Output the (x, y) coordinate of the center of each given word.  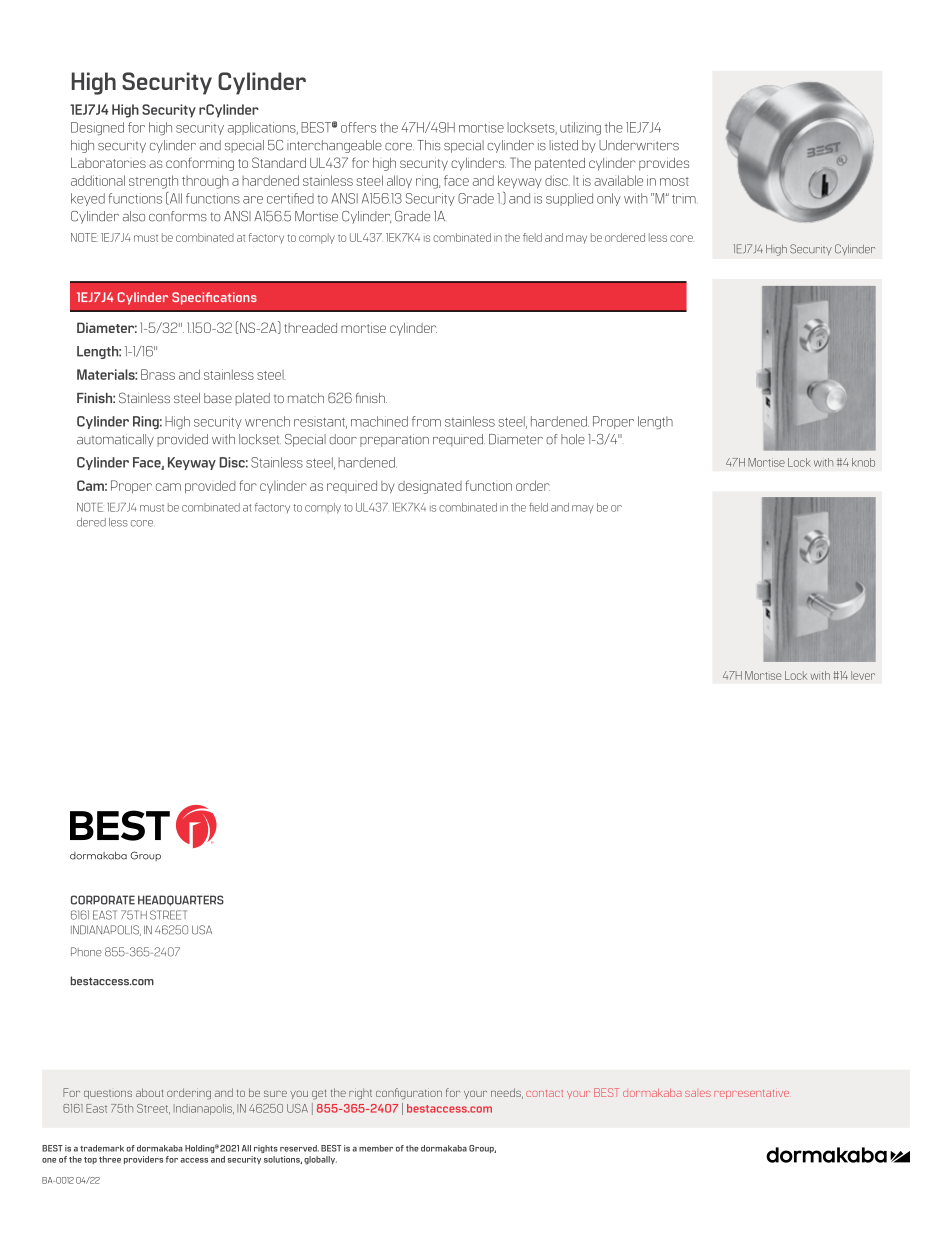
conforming (200, 164)
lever (863, 675)
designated (430, 487)
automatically (115, 440)
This (429, 145)
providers (143, 1160)
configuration (409, 1094)
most (674, 181)
